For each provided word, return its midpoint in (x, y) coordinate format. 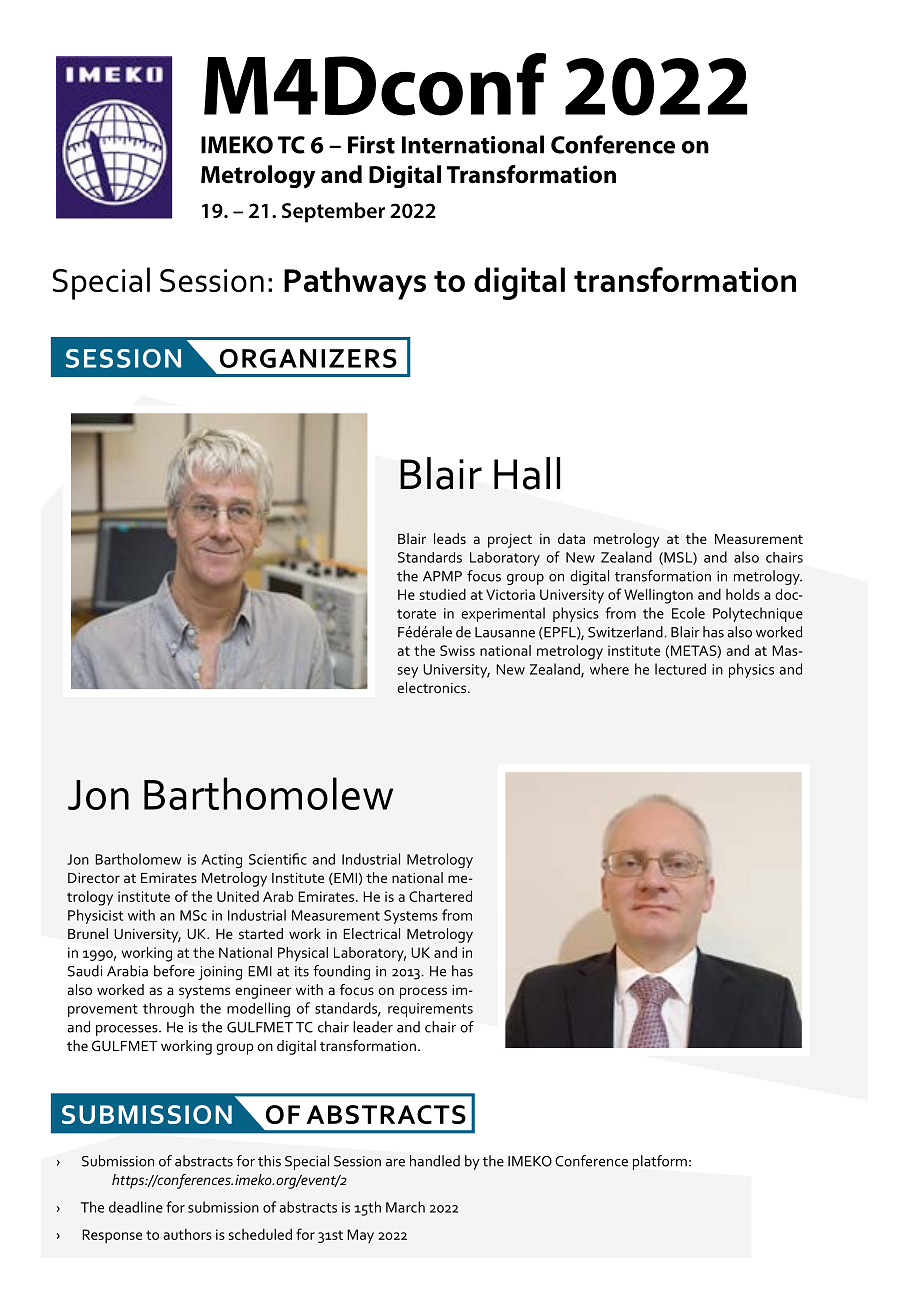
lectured (680, 669)
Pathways (355, 283)
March (405, 1207)
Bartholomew (138, 859)
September (333, 212)
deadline (136, 1207)
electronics (433, 687)
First (371, 145)
